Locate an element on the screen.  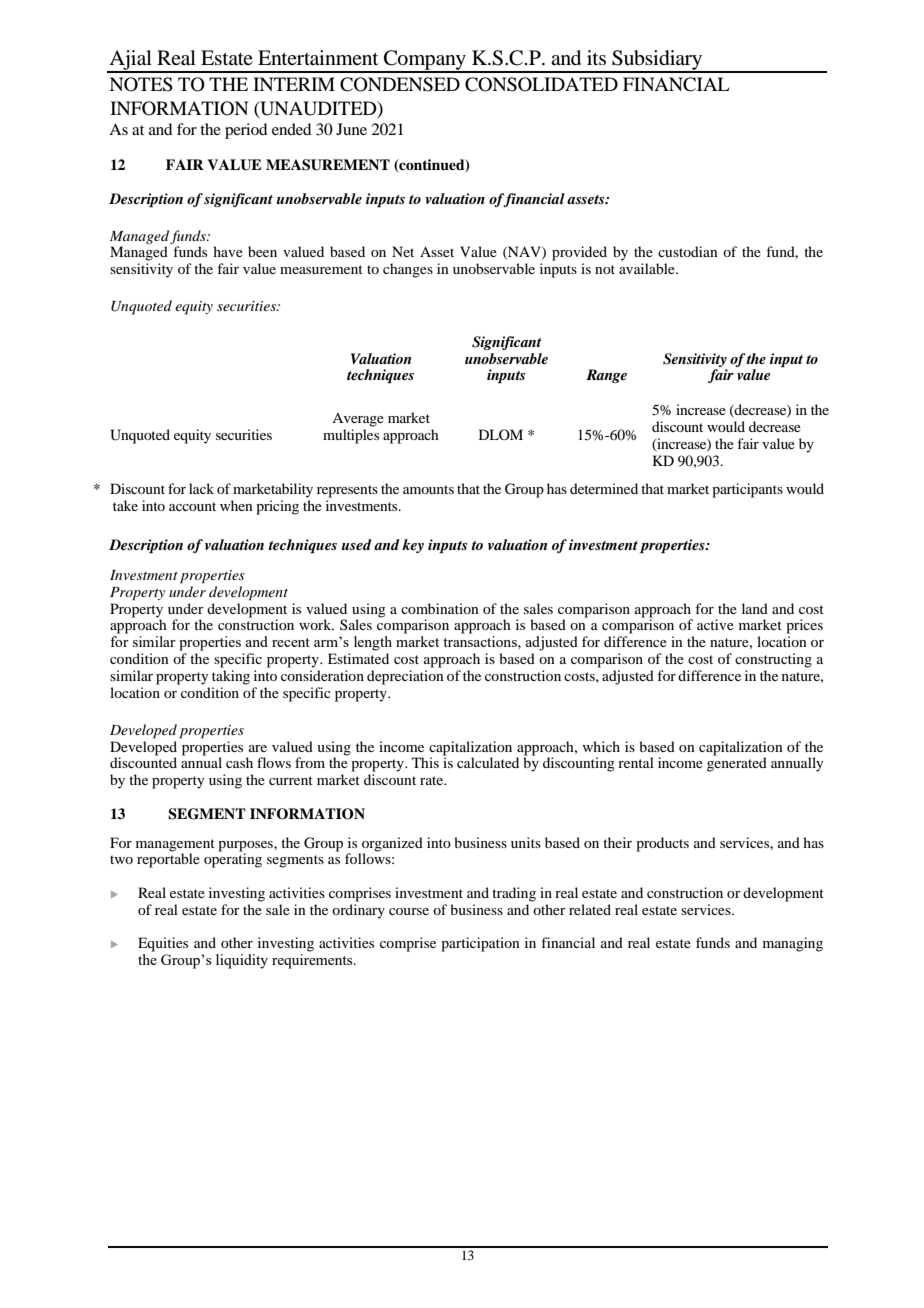
available is located at coordinates (648, 268).
